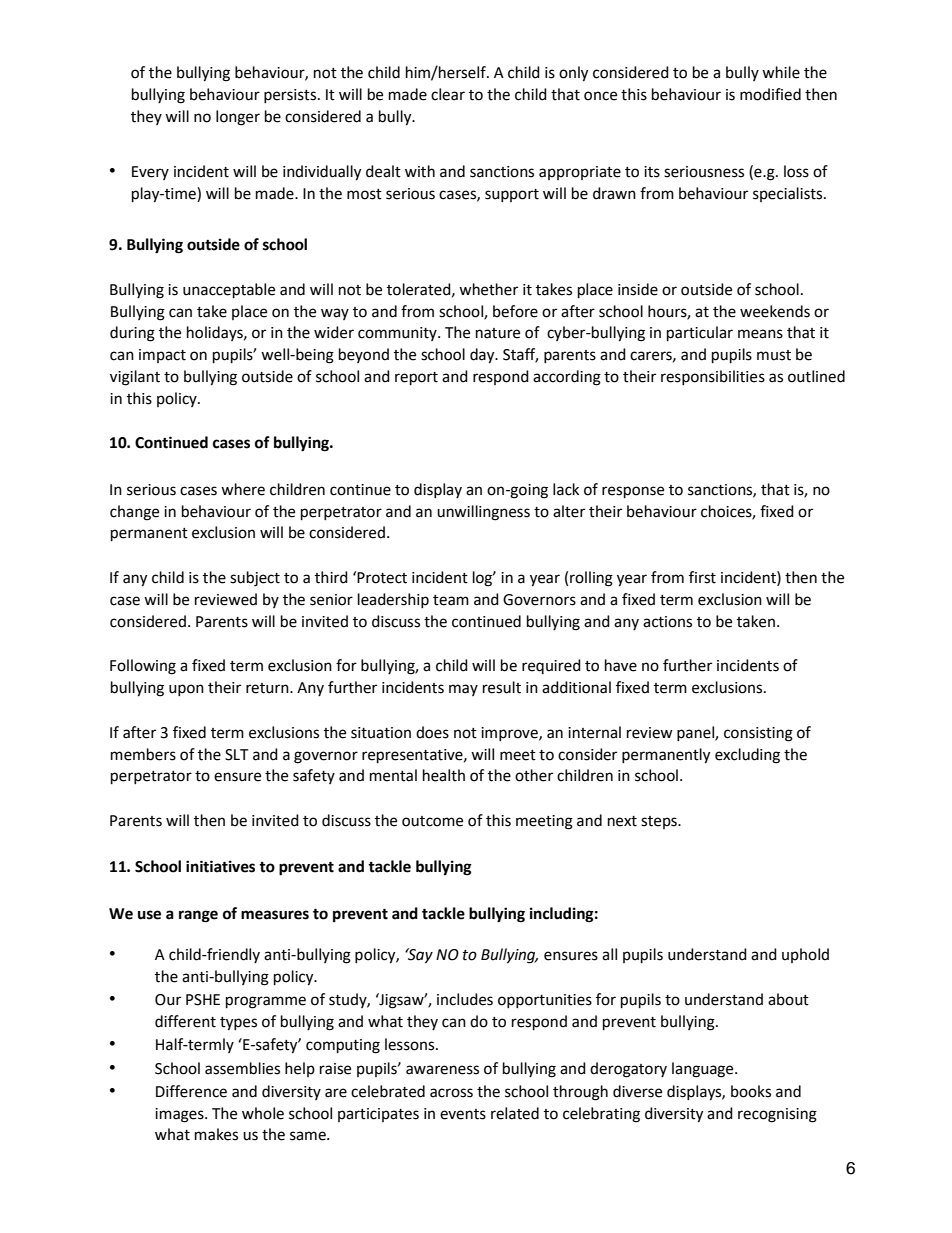 This screenshot has height=1233, width=952. Describe the element at coordinates (448, 94) in the screenshot. I see `clear` at that location.
